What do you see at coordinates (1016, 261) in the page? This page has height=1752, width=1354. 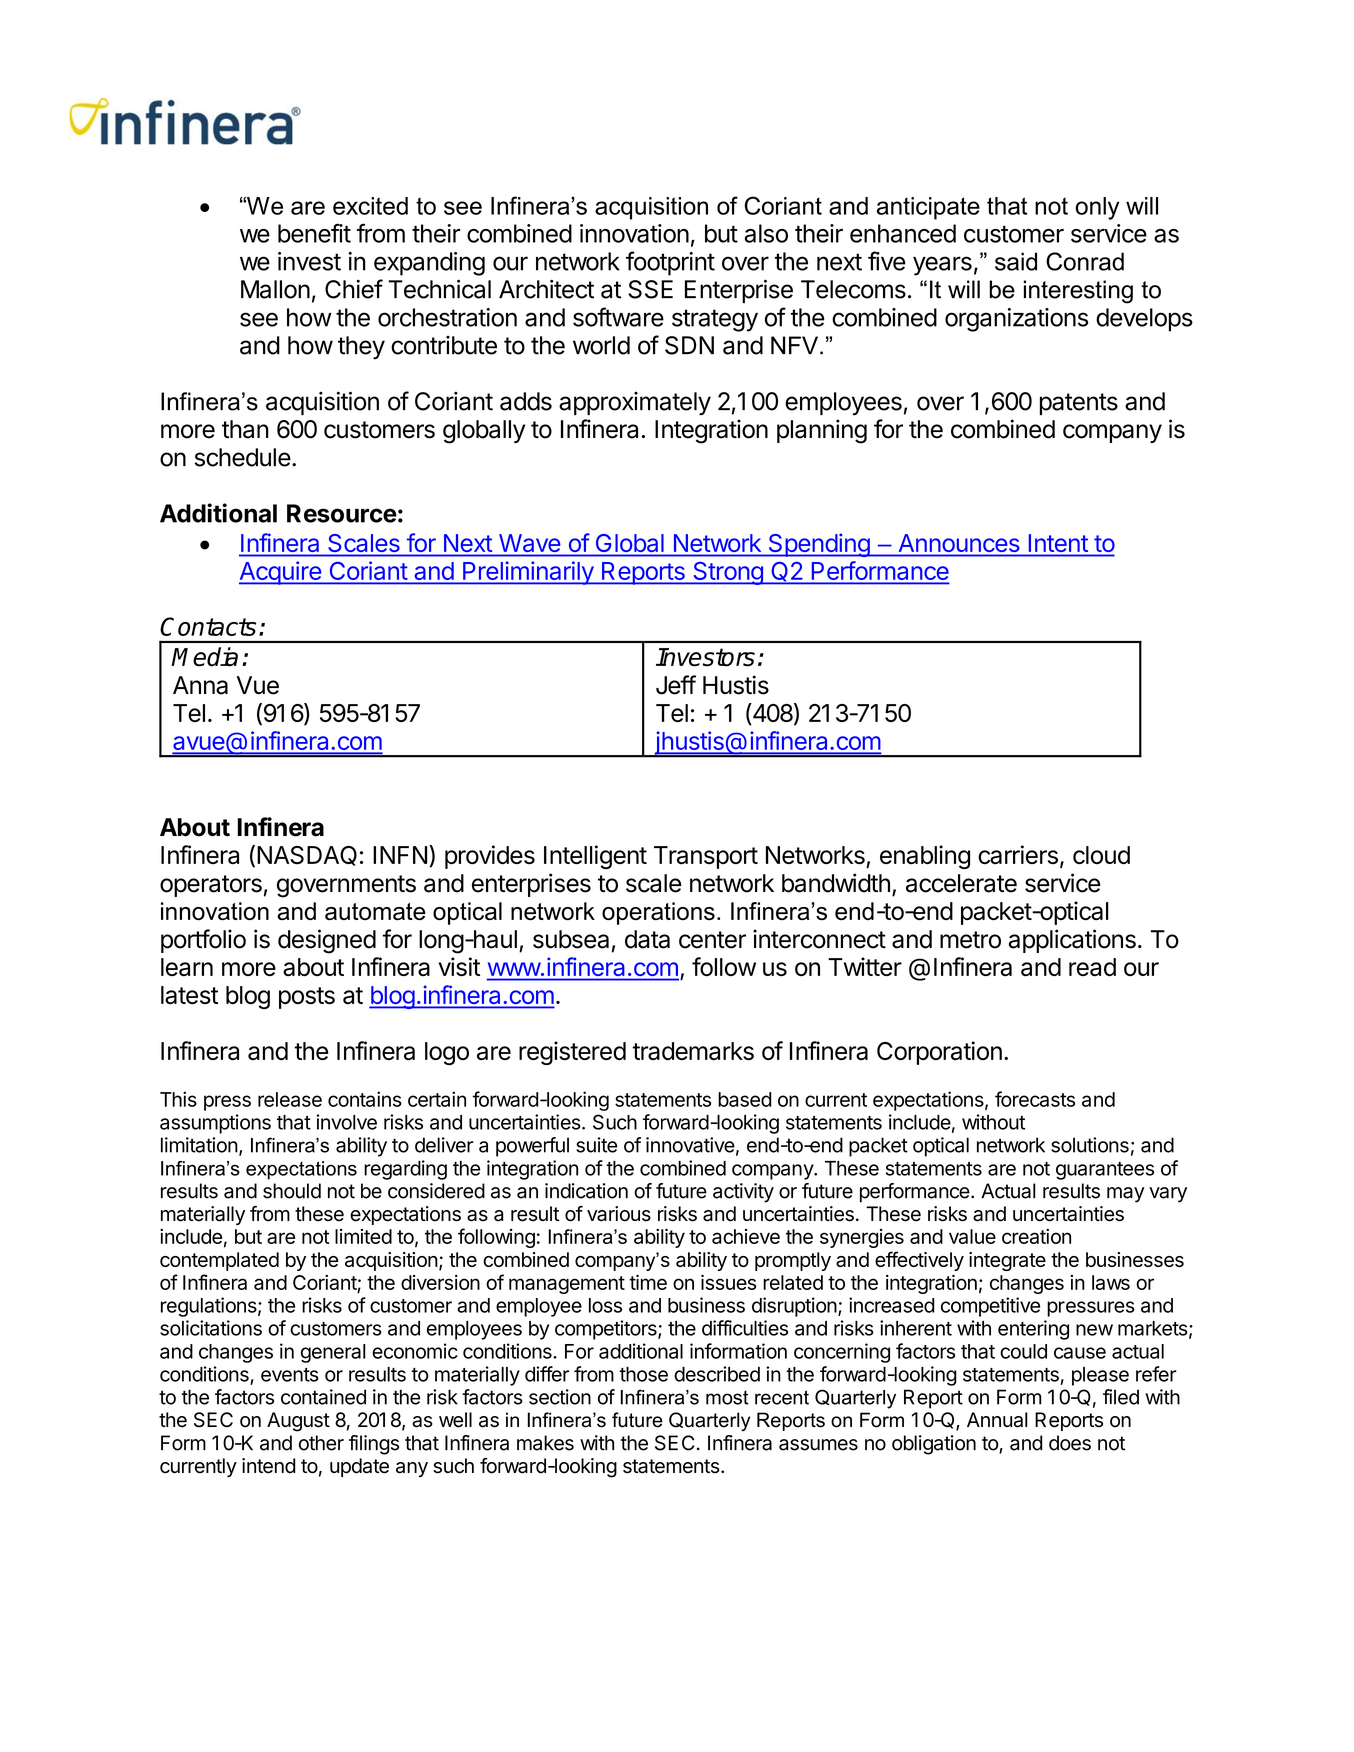 I see `said` at bounding box center [1016, 261].
